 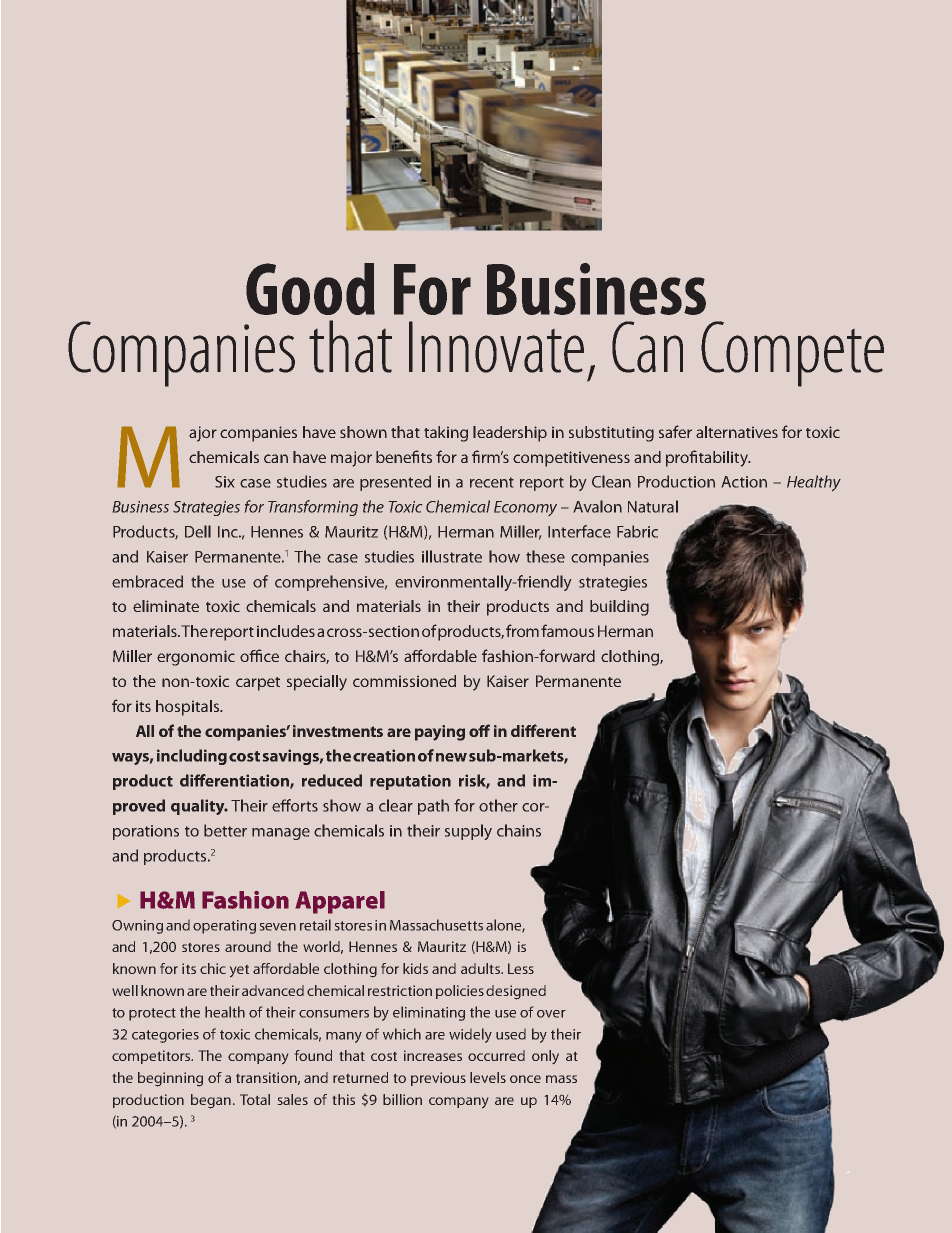 I want to click on Compete, so click(x=792, y=354).
